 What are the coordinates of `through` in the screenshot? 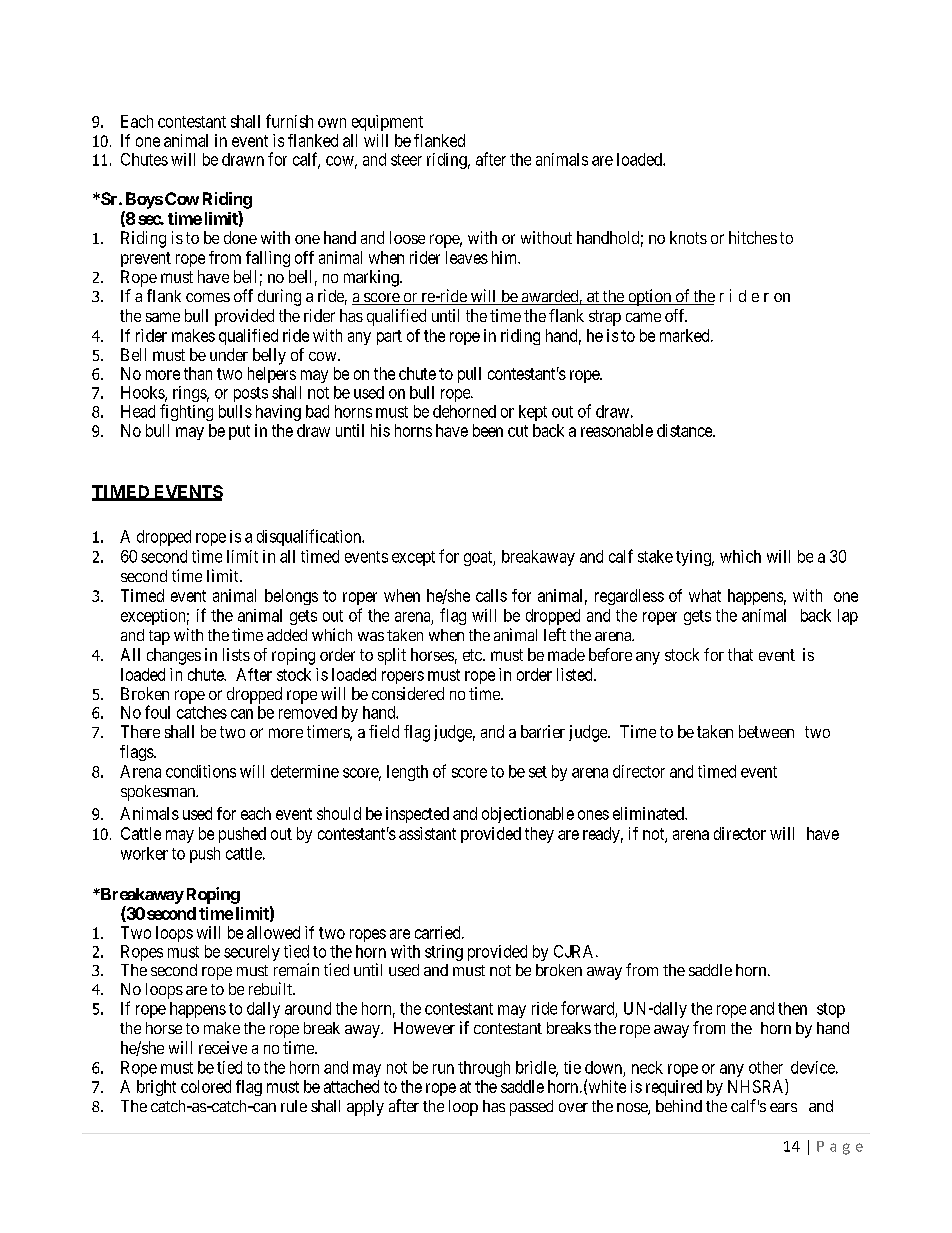 It's located at (484, 1069).
